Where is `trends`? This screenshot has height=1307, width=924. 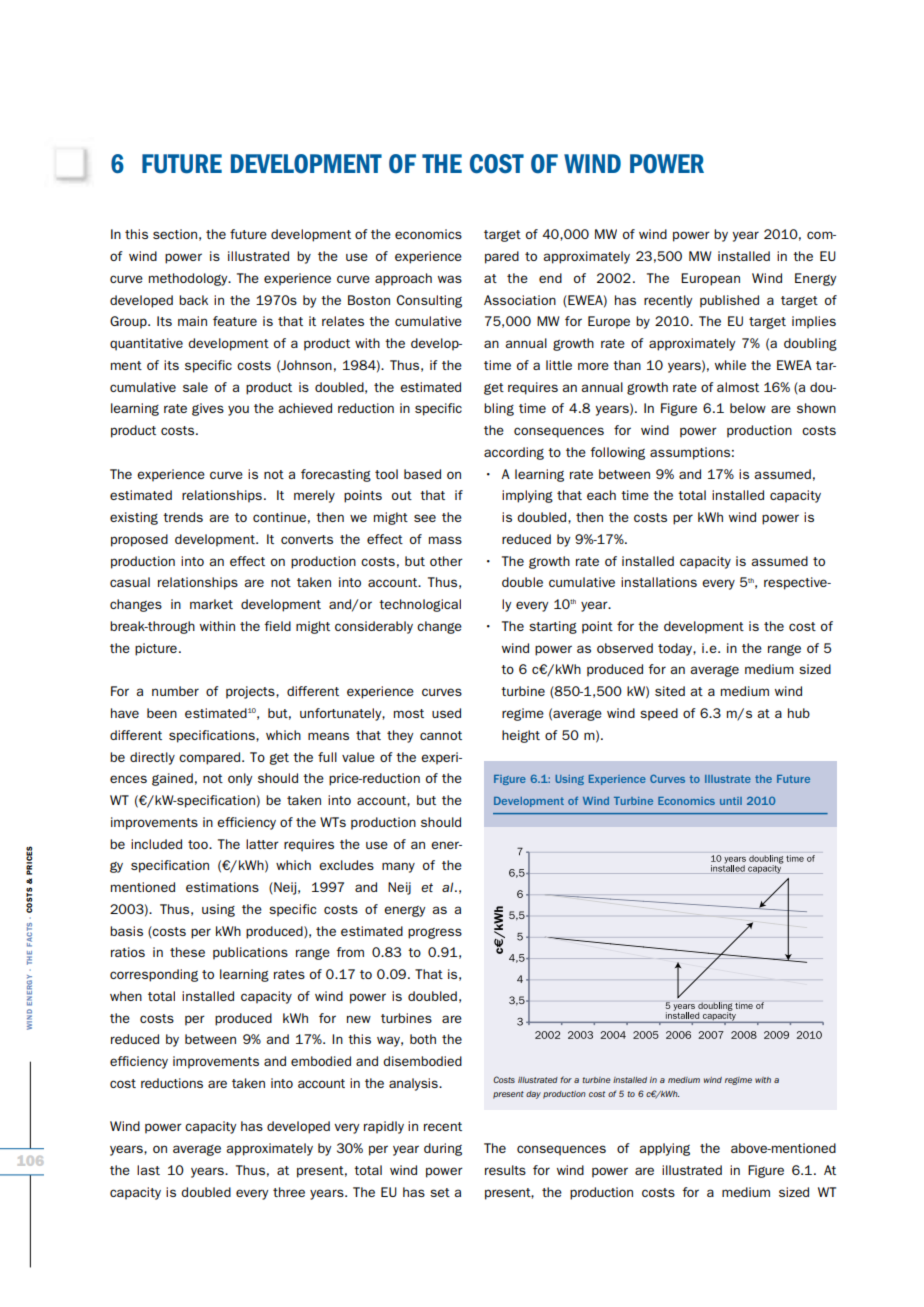
trends is located at coordinates (183, 517).
